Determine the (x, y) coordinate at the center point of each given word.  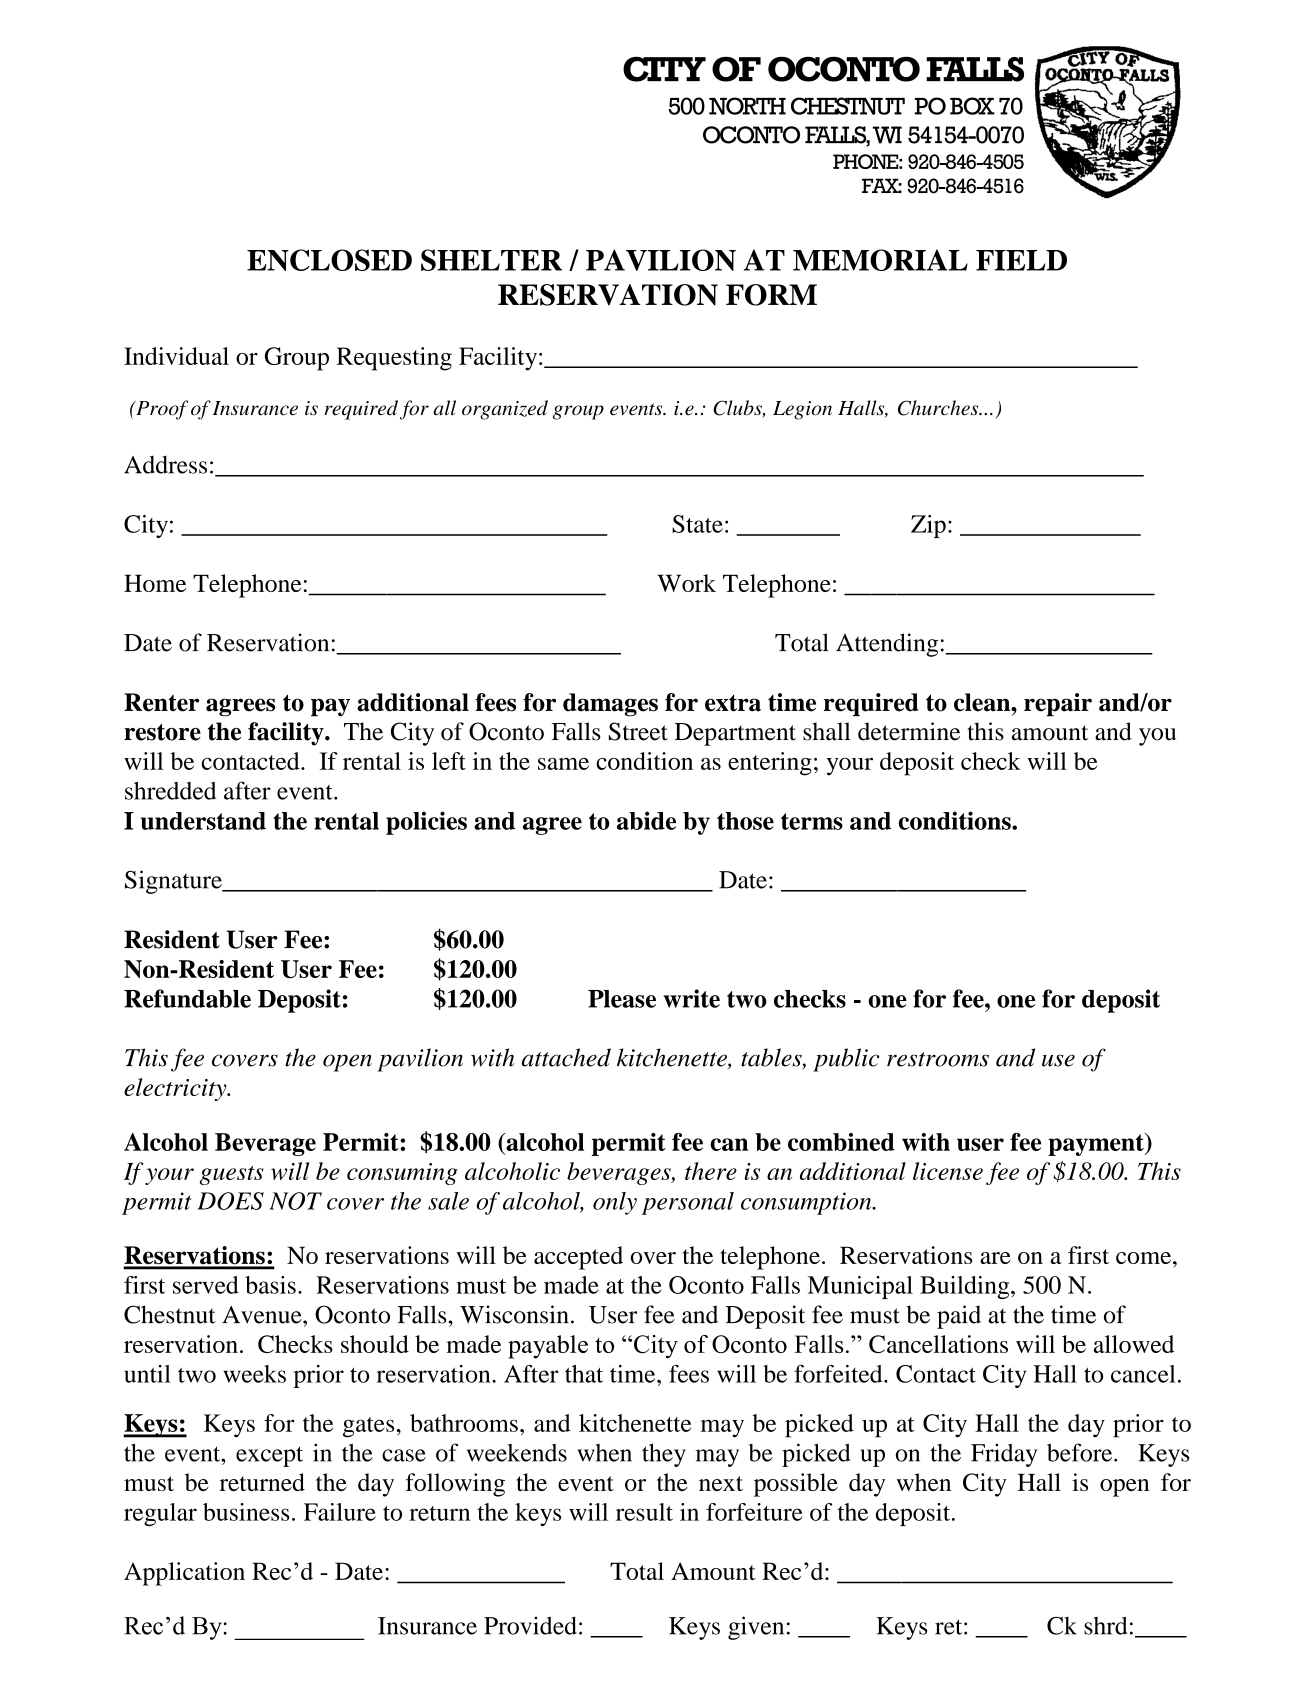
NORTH (747, 106)
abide (646, 820)
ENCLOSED (329, 260)
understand (203, 821)
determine (909, 731)
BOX (972, 106)
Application (184, 1574)
